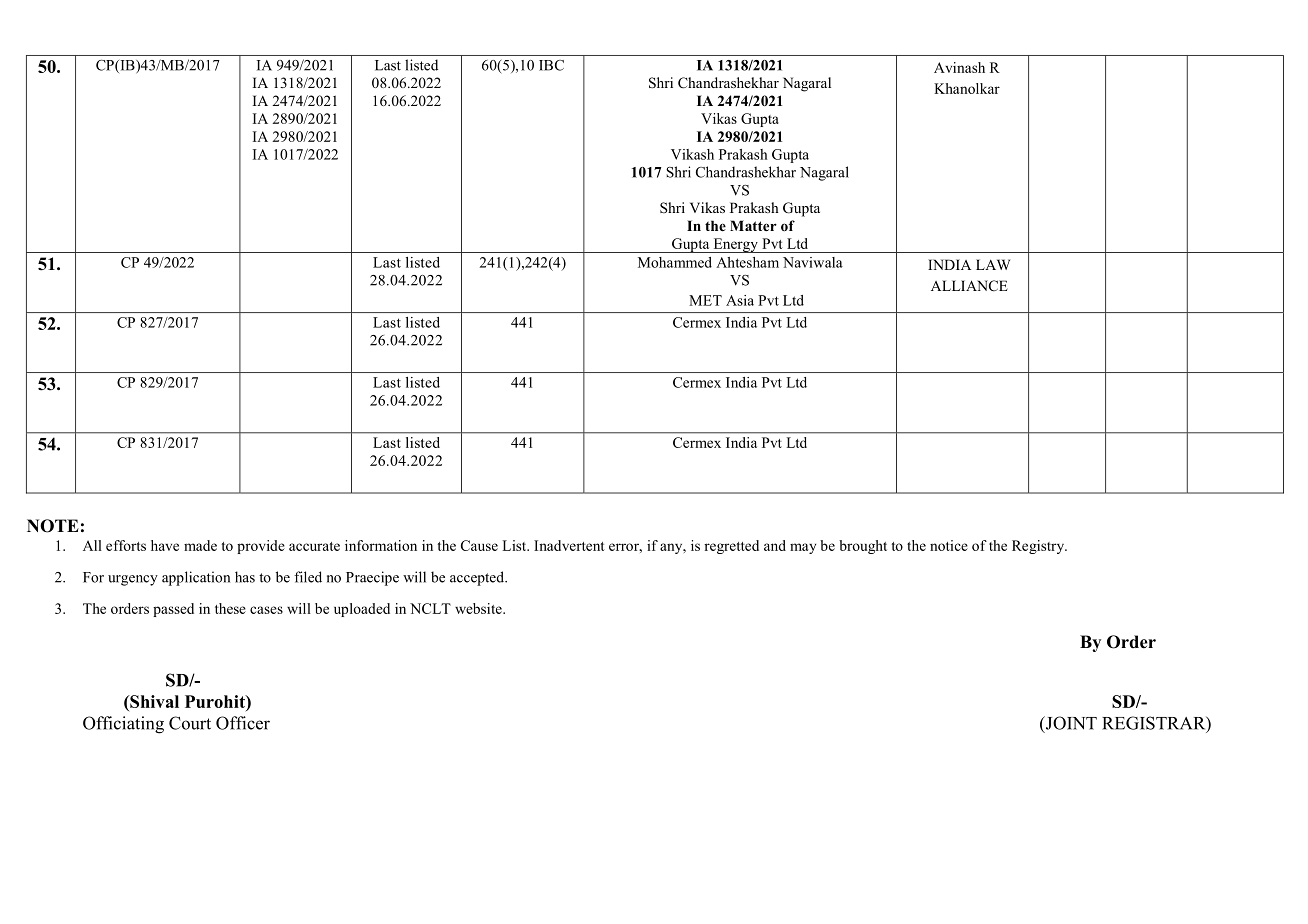 The height and width of the screenshot is (924, 1308). I want to click on NOTE, so click(53, 526).
